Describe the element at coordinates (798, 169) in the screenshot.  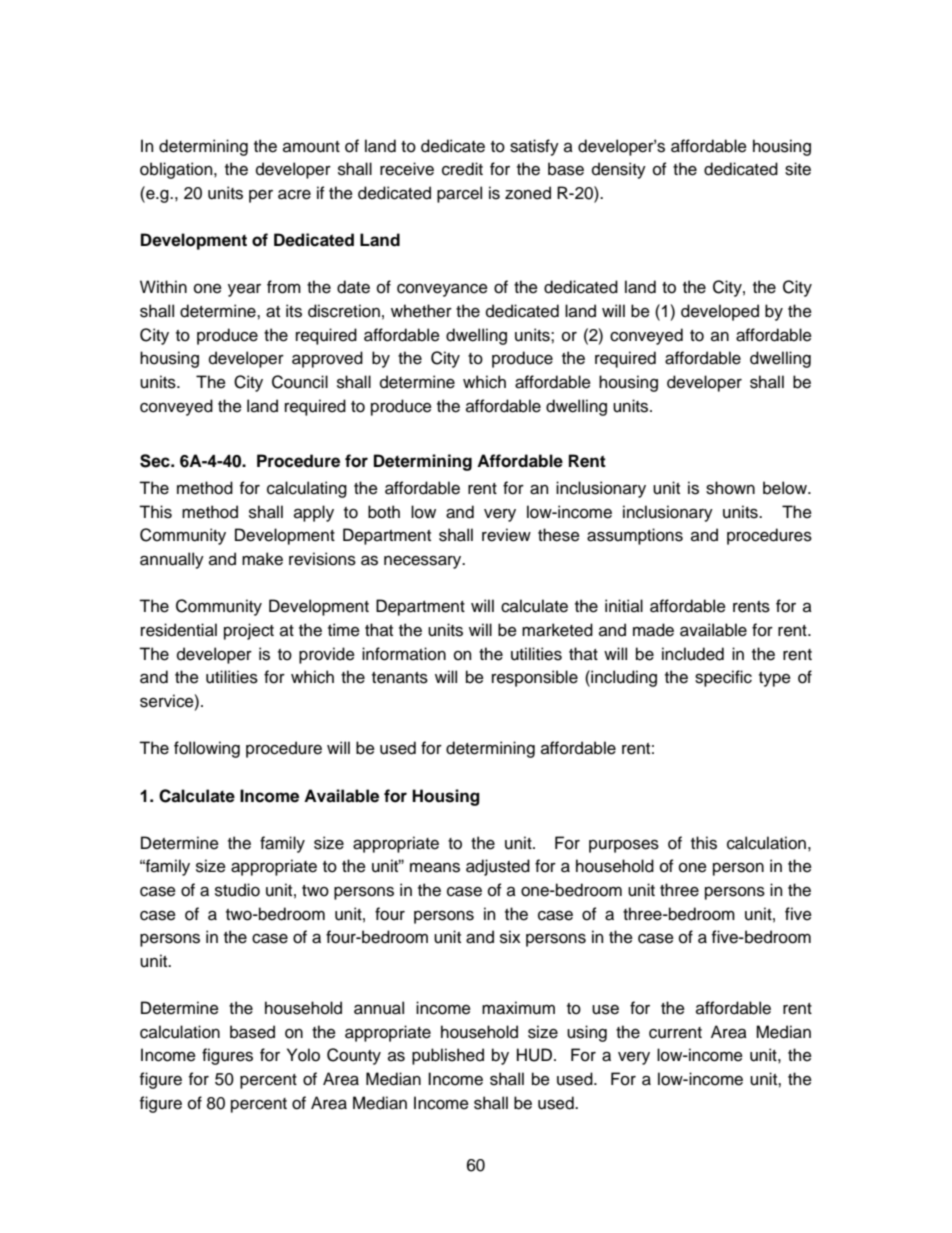
I see `site` at that location.
